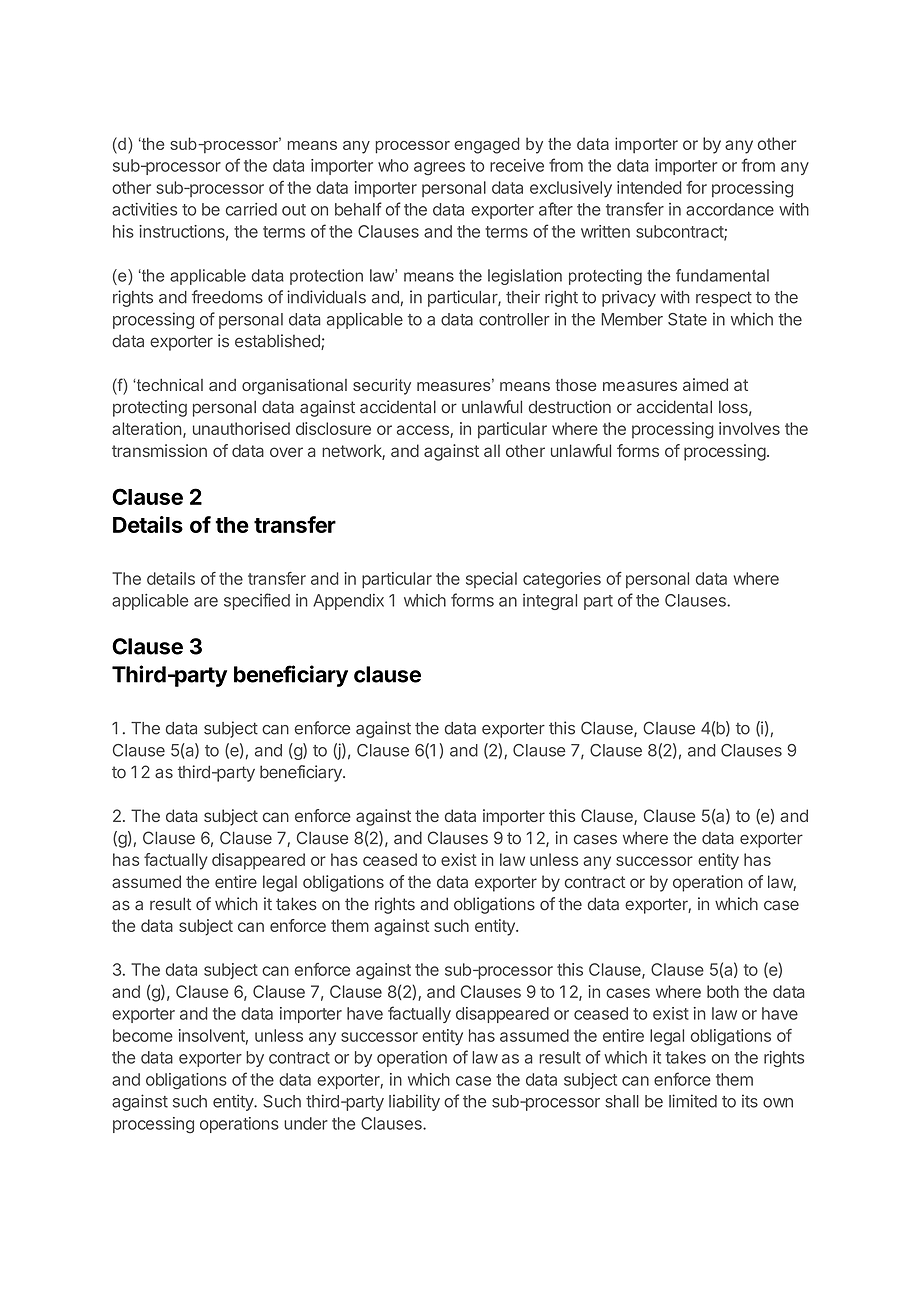 The height and width of the page is (1307, 924). Describe the element at coordinates (143, 1035) in the page. I see `become` at that location.
